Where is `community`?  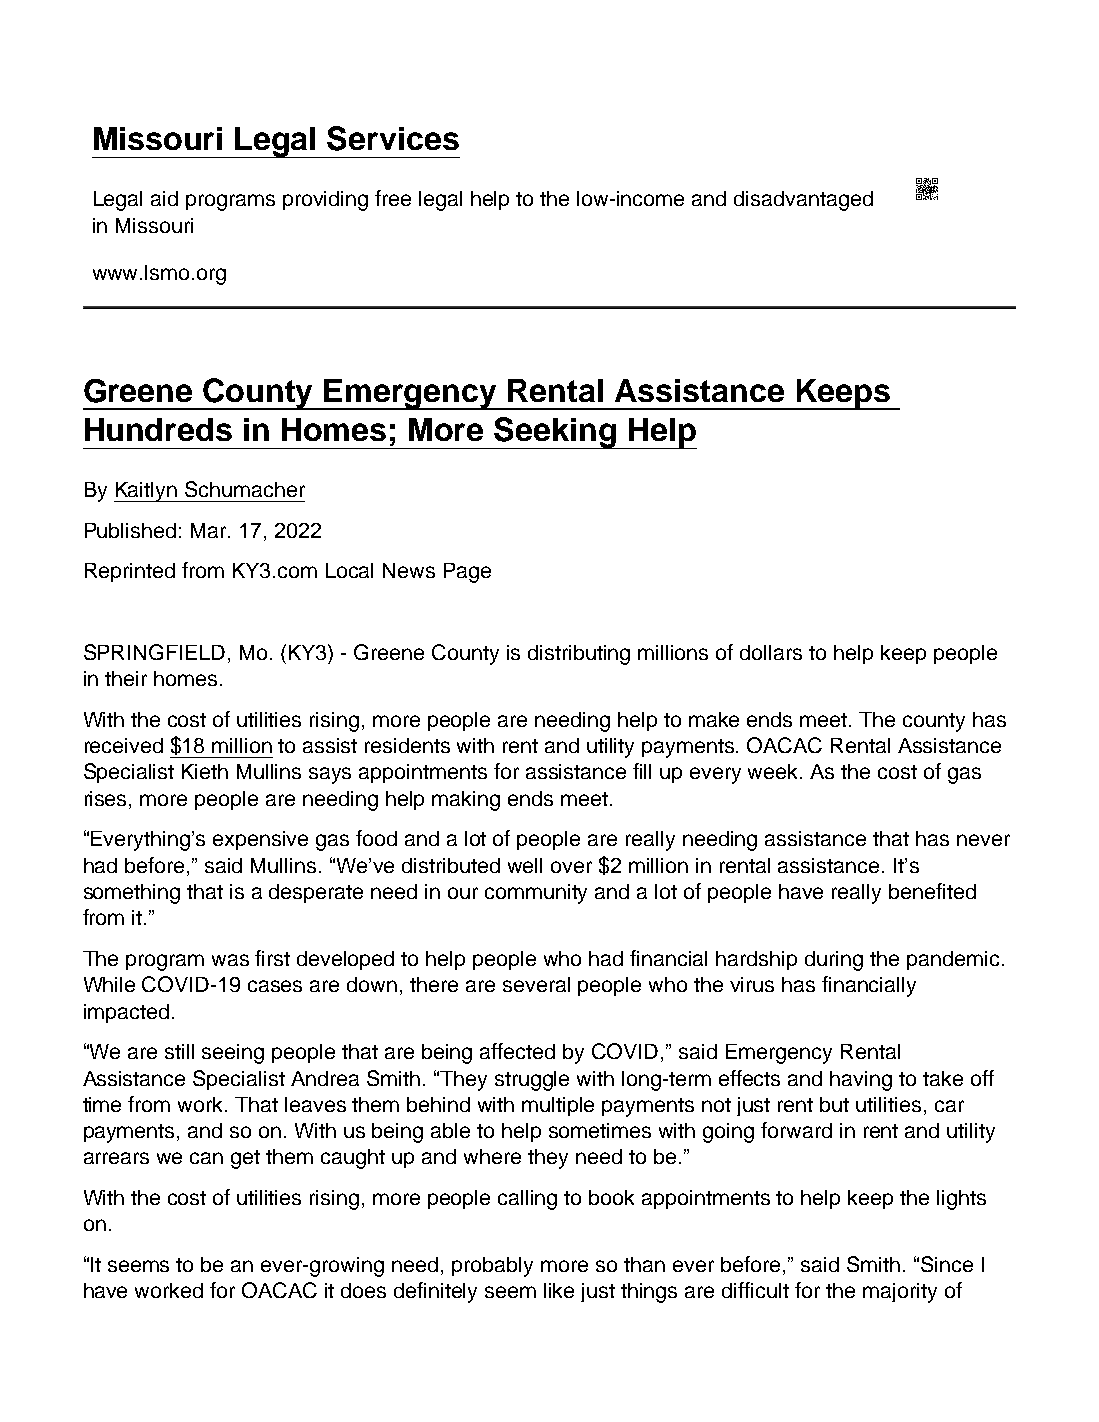 community is located at coordinates (536, 894).
